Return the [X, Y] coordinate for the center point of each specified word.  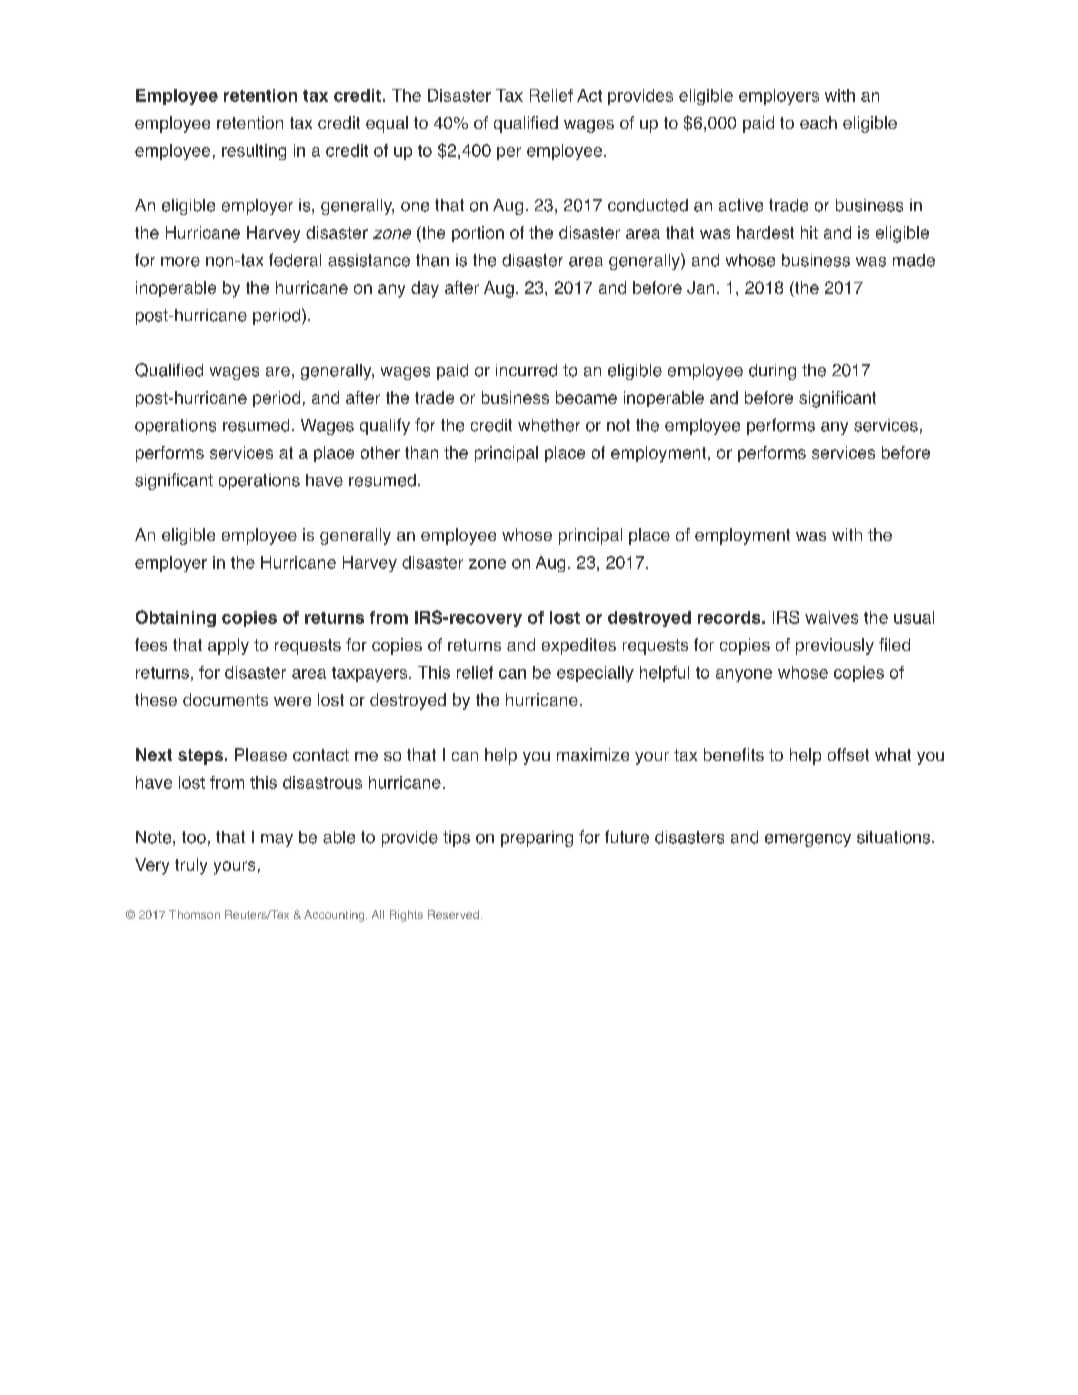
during [772, 372]
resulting [254, 152]
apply [228, 646]
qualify [385, 426]
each [818, 122]
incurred [526, 370]
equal [387, 124]
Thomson [194, 914]
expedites [579, 646]
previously [835, 646]
